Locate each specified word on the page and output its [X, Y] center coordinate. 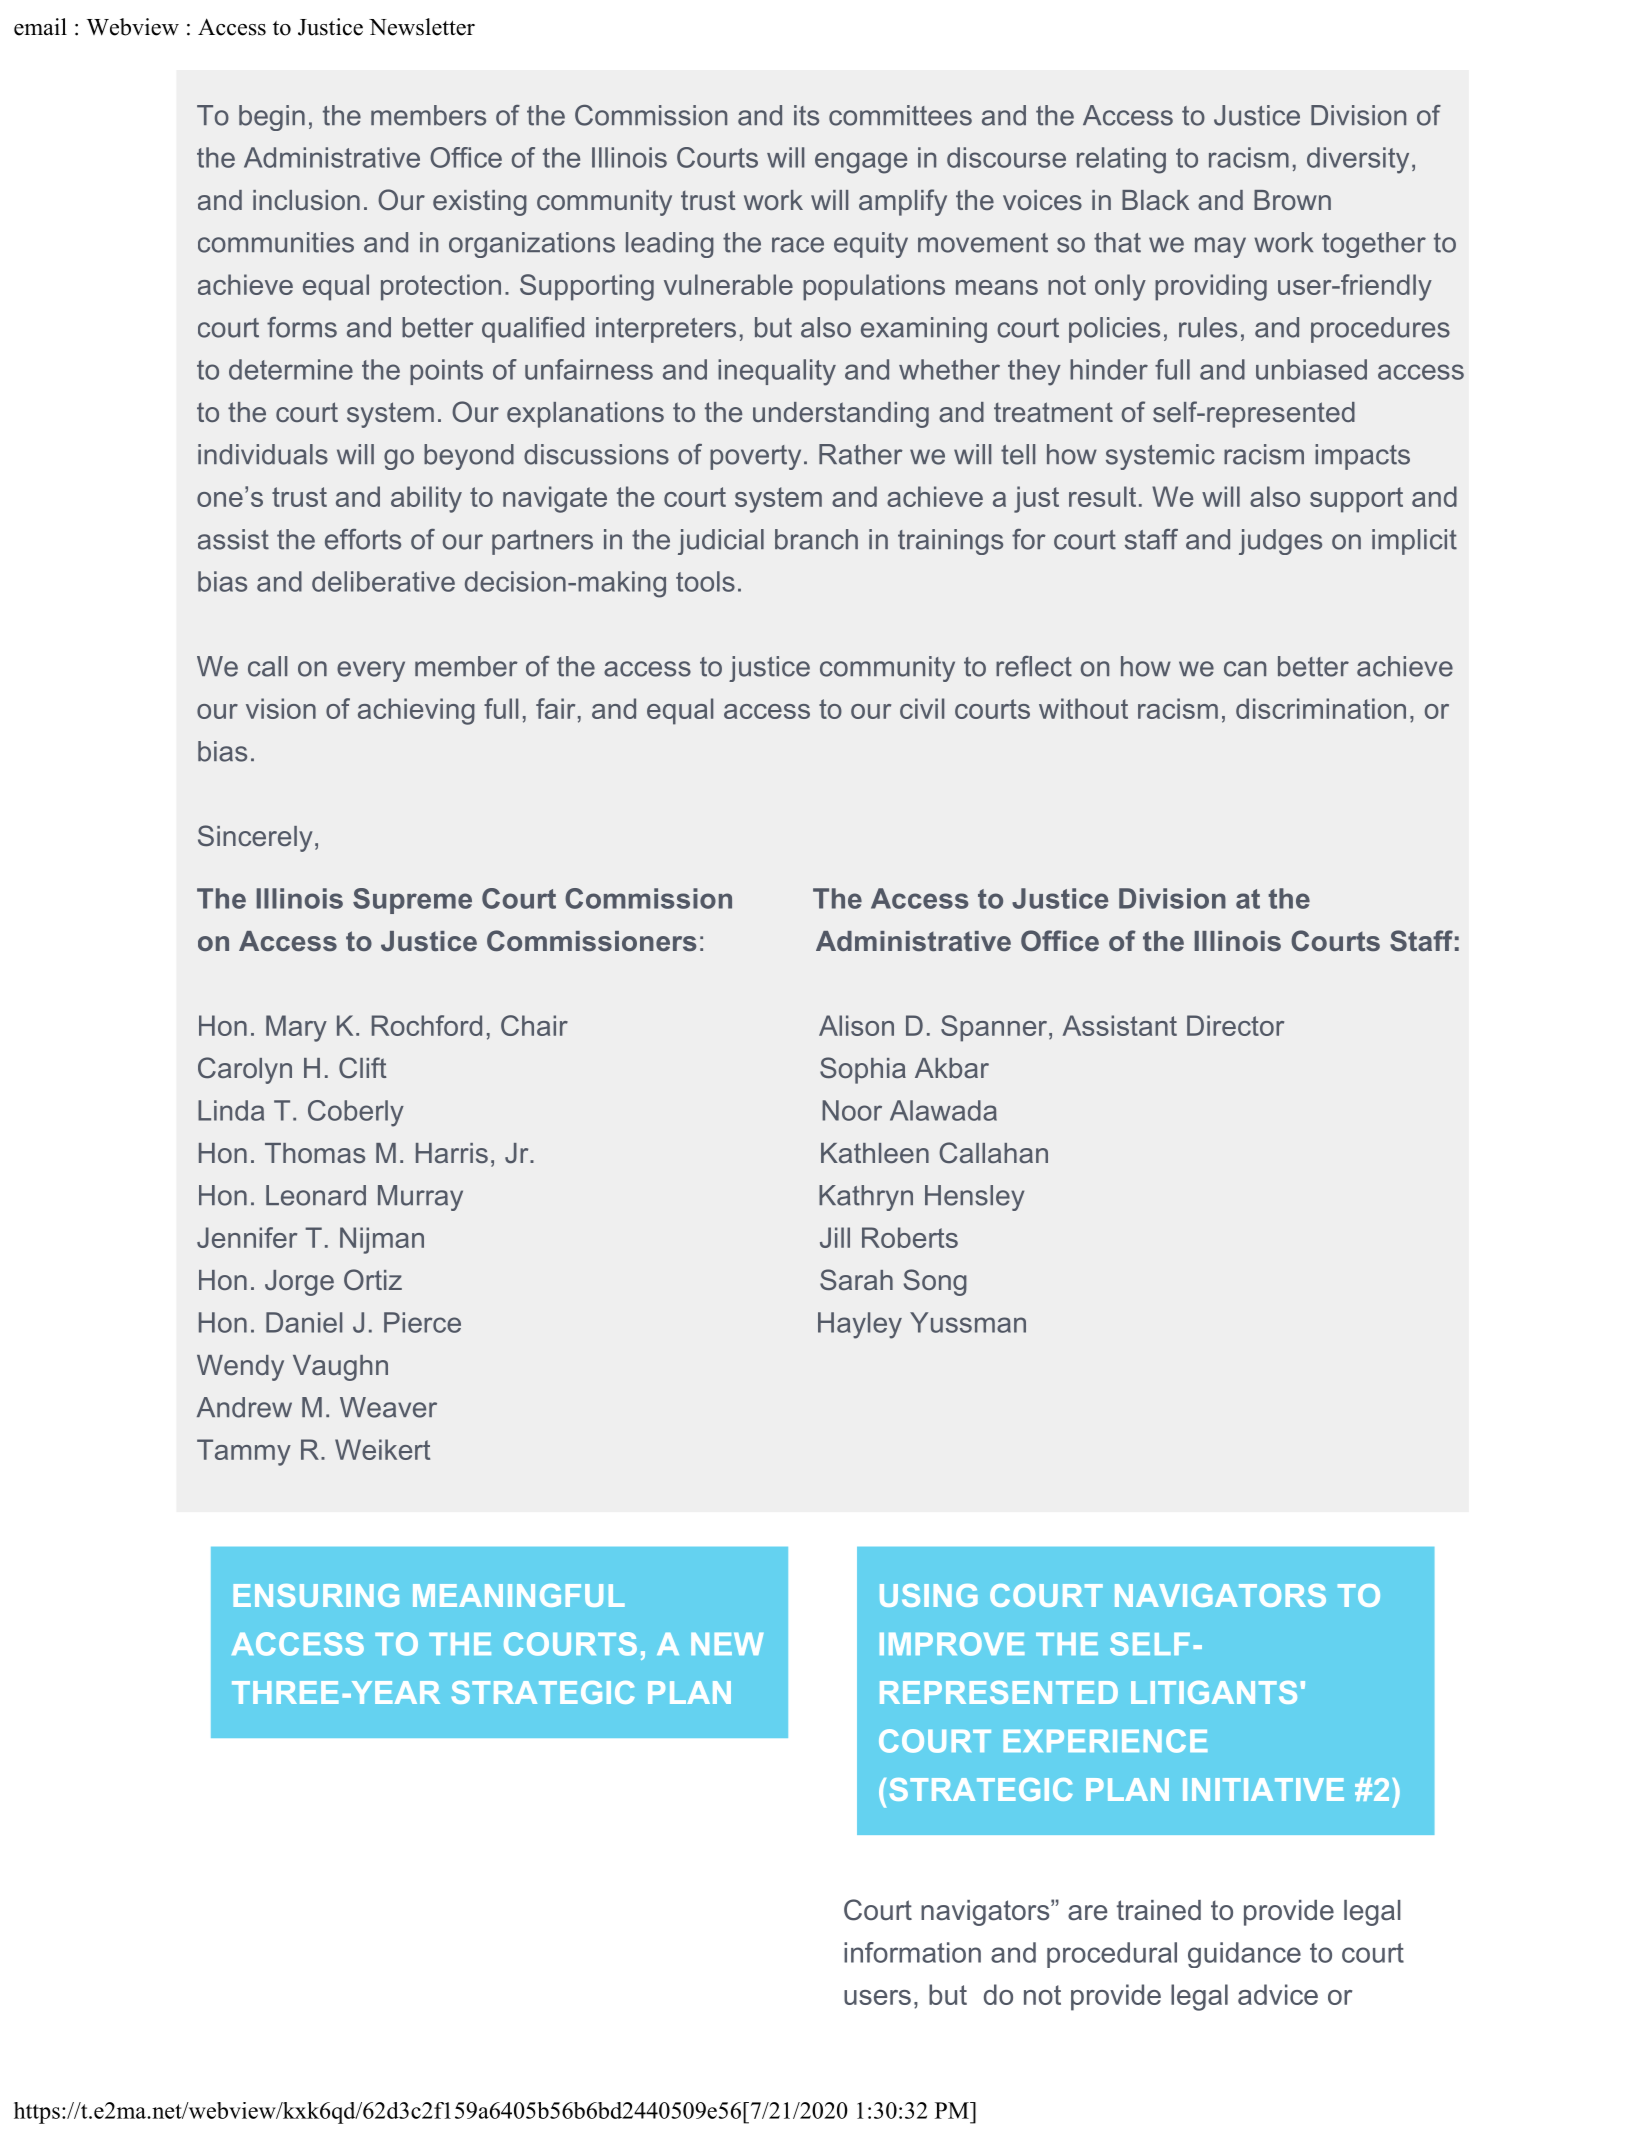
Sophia [863, 1070]
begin [272, 118]
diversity [1358, 160]
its [806, 115]
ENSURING [316, 1595]
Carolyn [245, 1070]
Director [1235, 1025]
